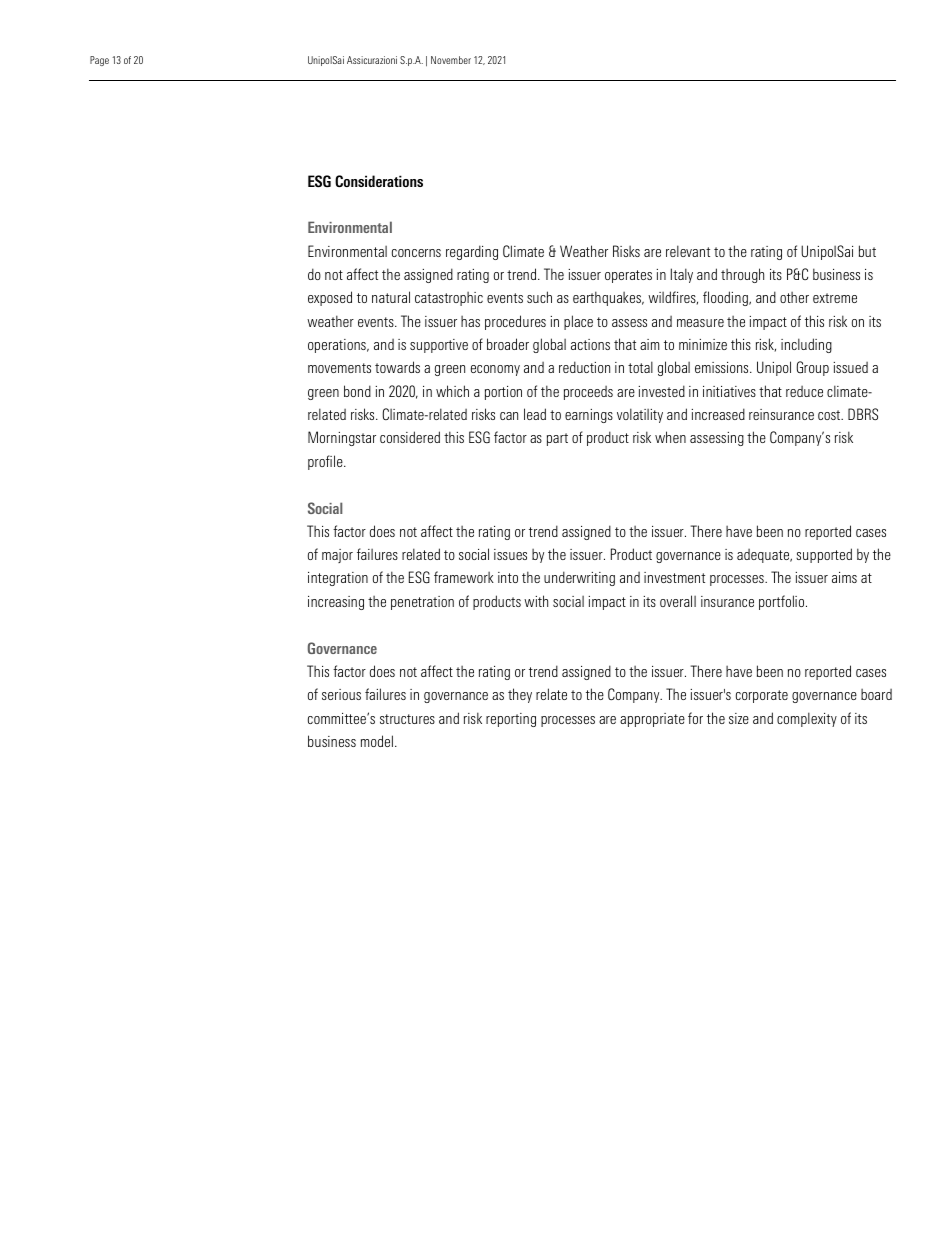 The width and height of the screenshot is (952, 1233). What do you see at coordinates (807, 719) in the screenshot?
I see `complexity` at bounding box center [807, 719].
